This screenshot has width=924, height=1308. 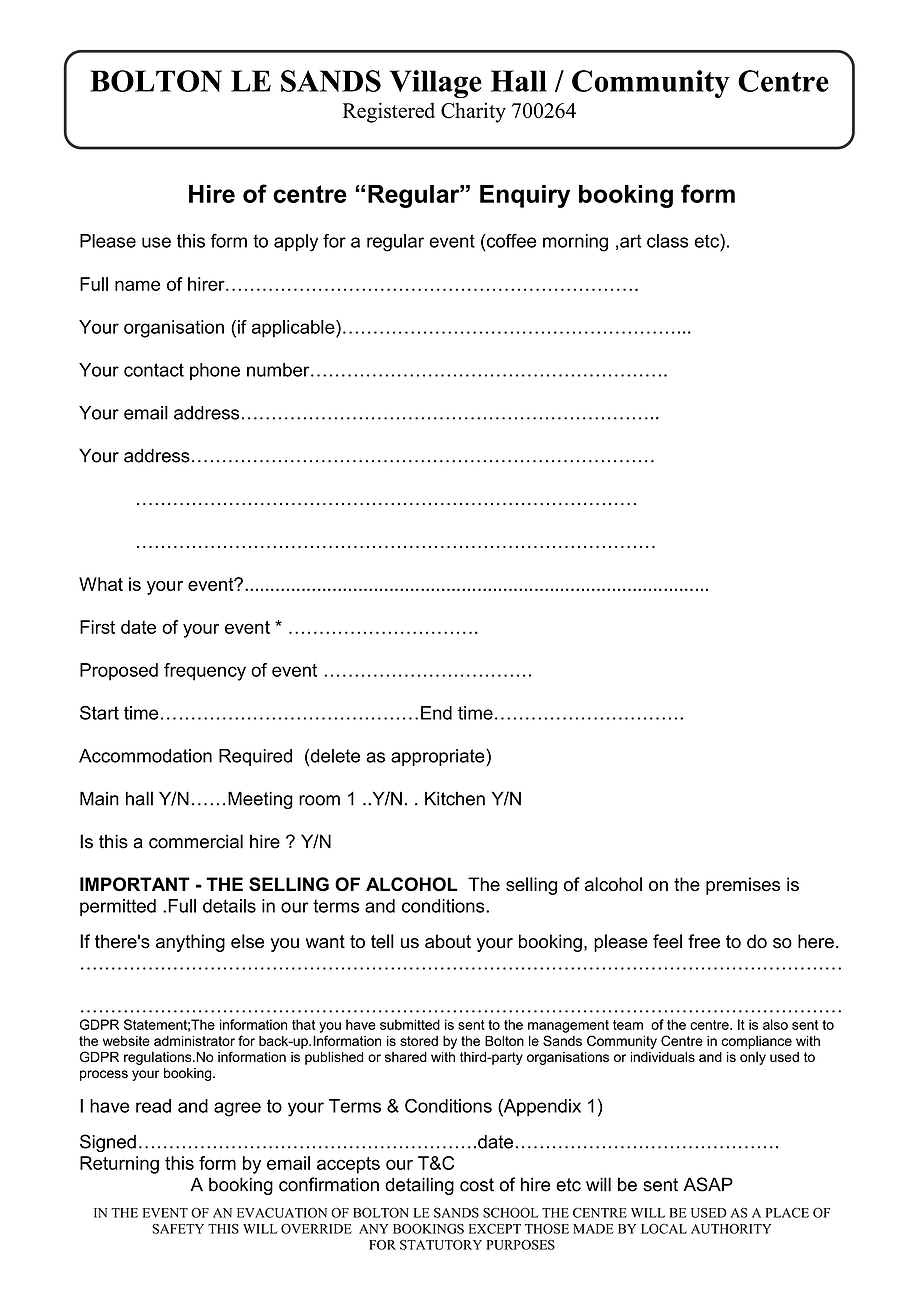 What do you see at coordinates (439, 757) in the screenshot?
I see `appropriate` at bounding box center [439, 757].
